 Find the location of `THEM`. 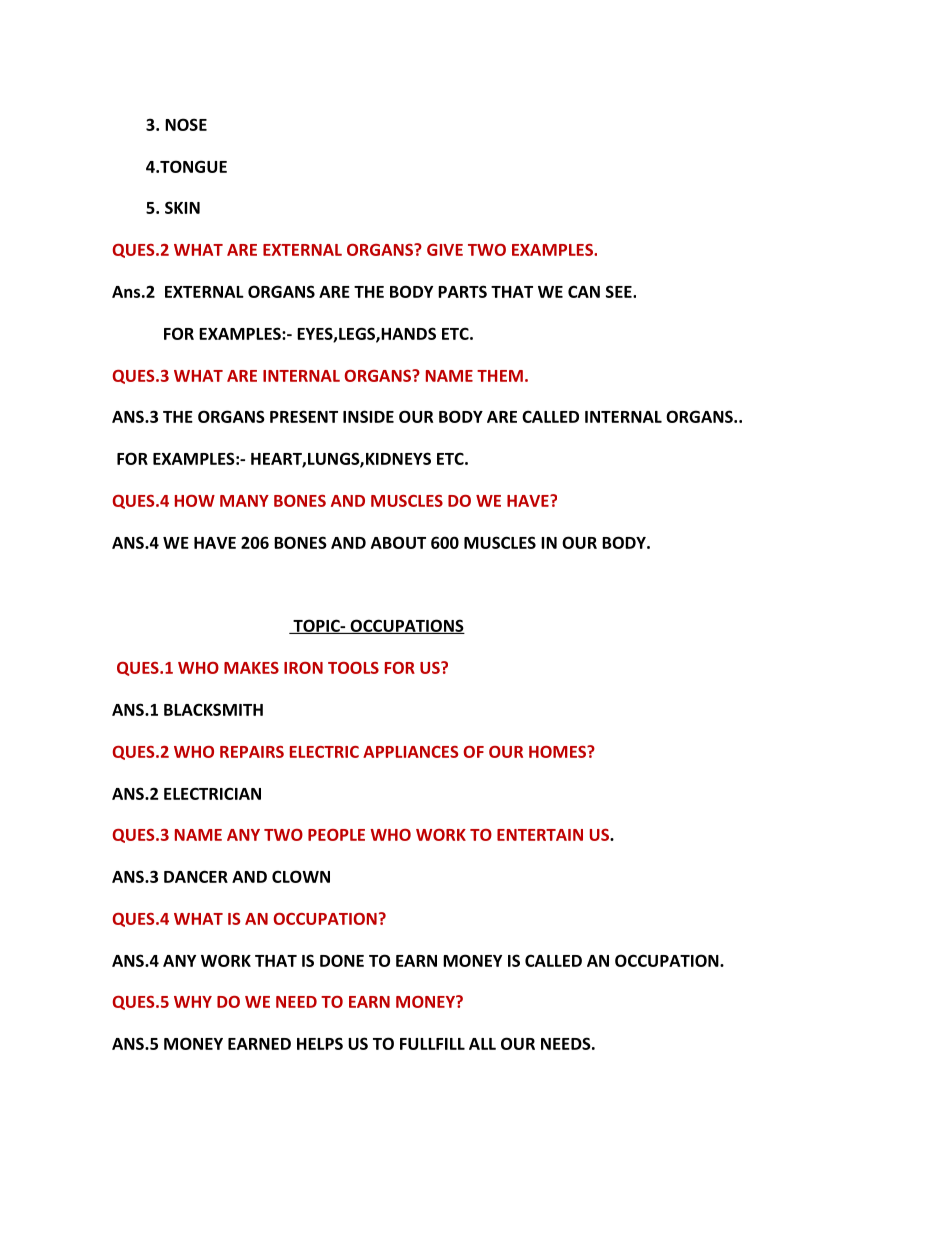

THEM is located at coordinates (500, 376).
